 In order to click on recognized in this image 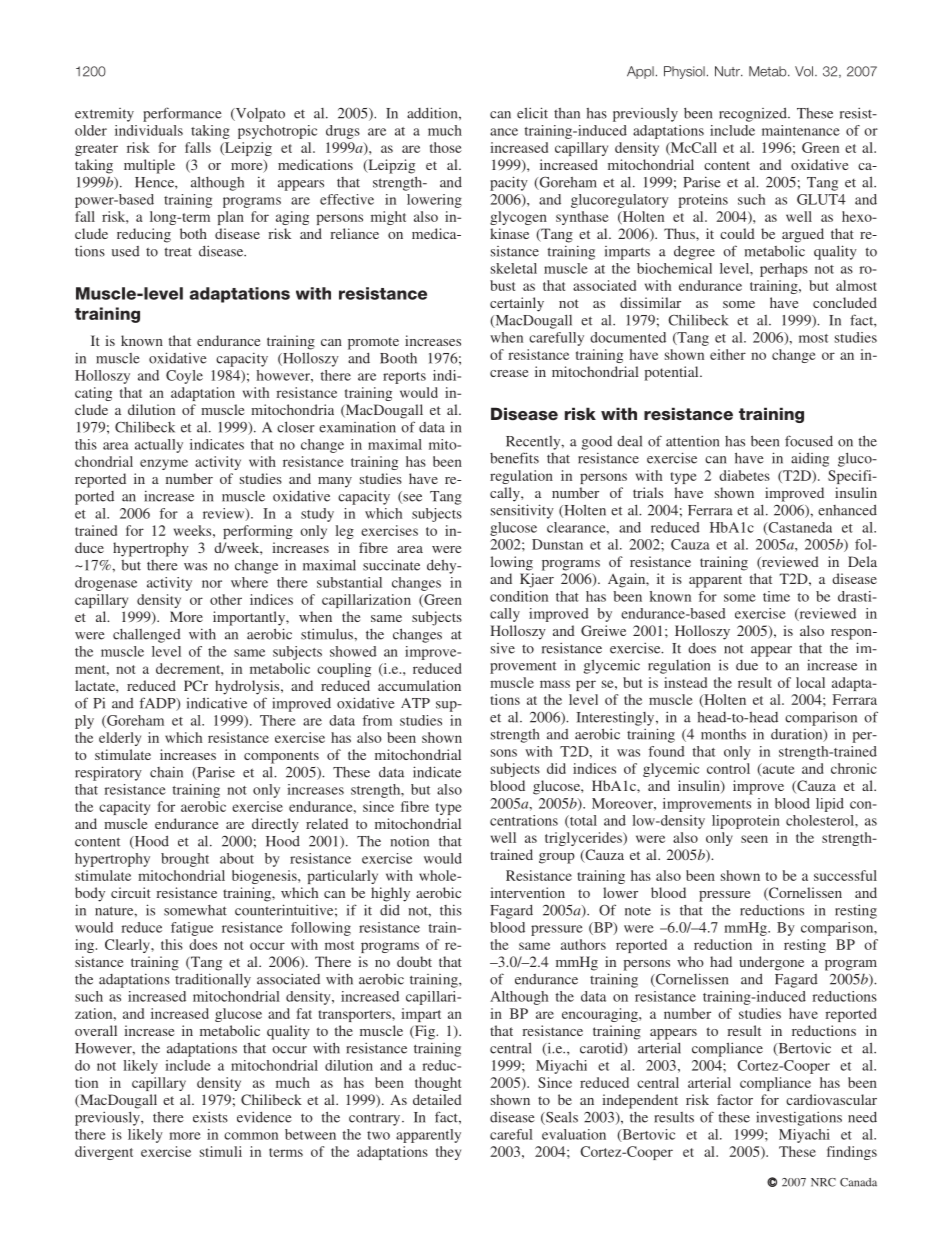, I will do `click(754, 114)`.
